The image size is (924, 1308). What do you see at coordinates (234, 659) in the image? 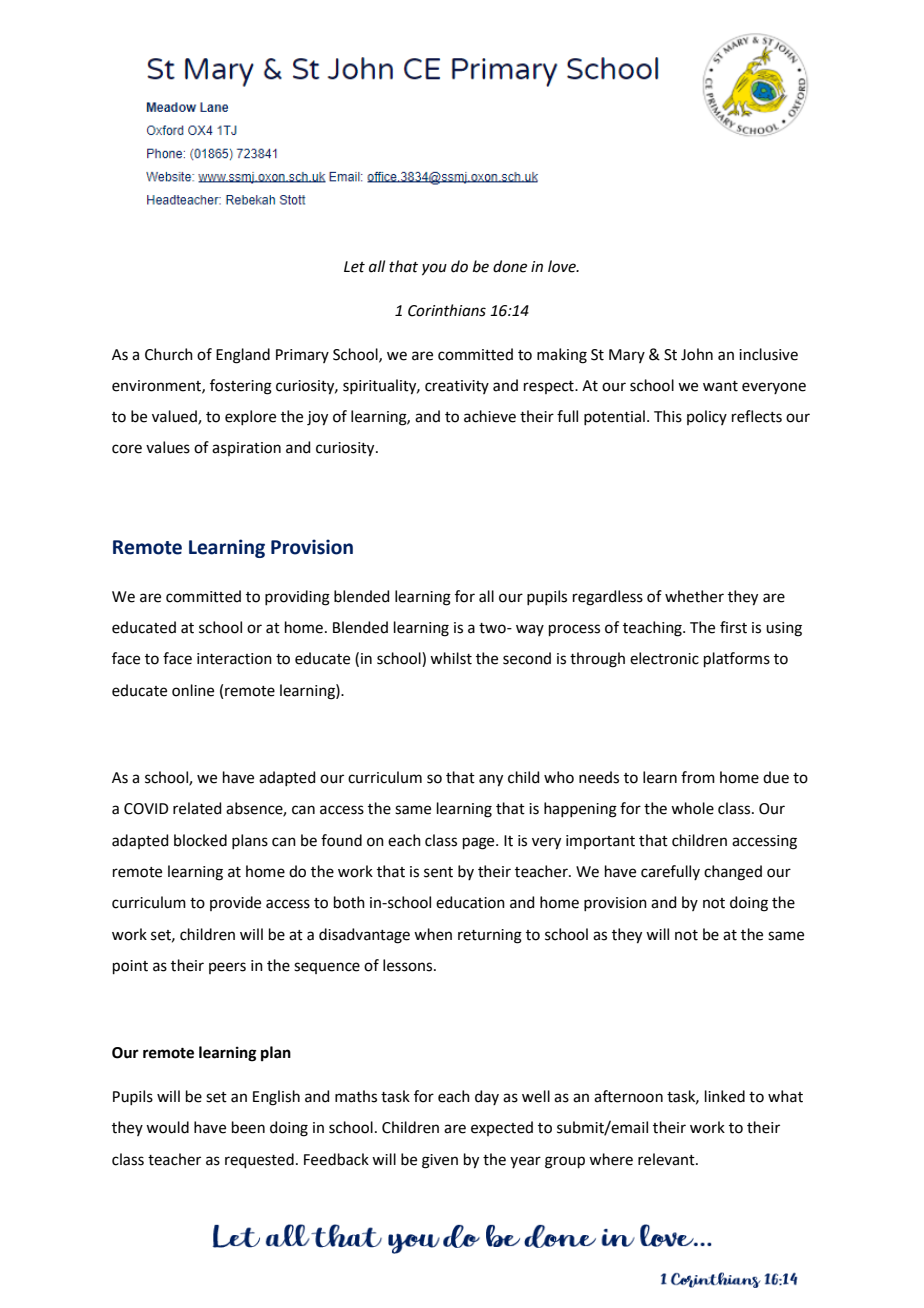
I see `interaction` at bounding box center [234, 659].
